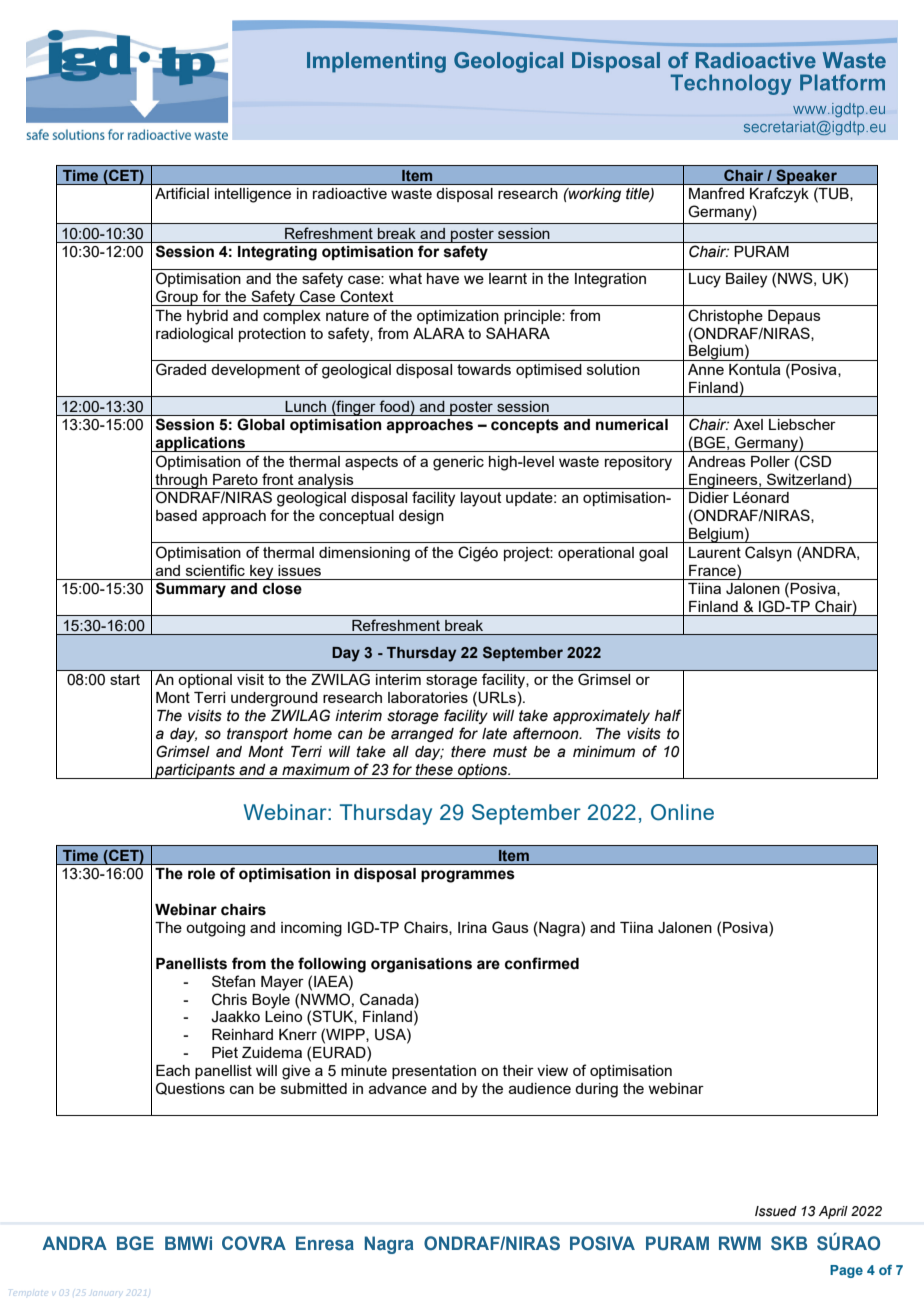 This image has height=1308, width=924. Describe the element at coordinates (682, 812) in the image. I see `Online` at that location.
